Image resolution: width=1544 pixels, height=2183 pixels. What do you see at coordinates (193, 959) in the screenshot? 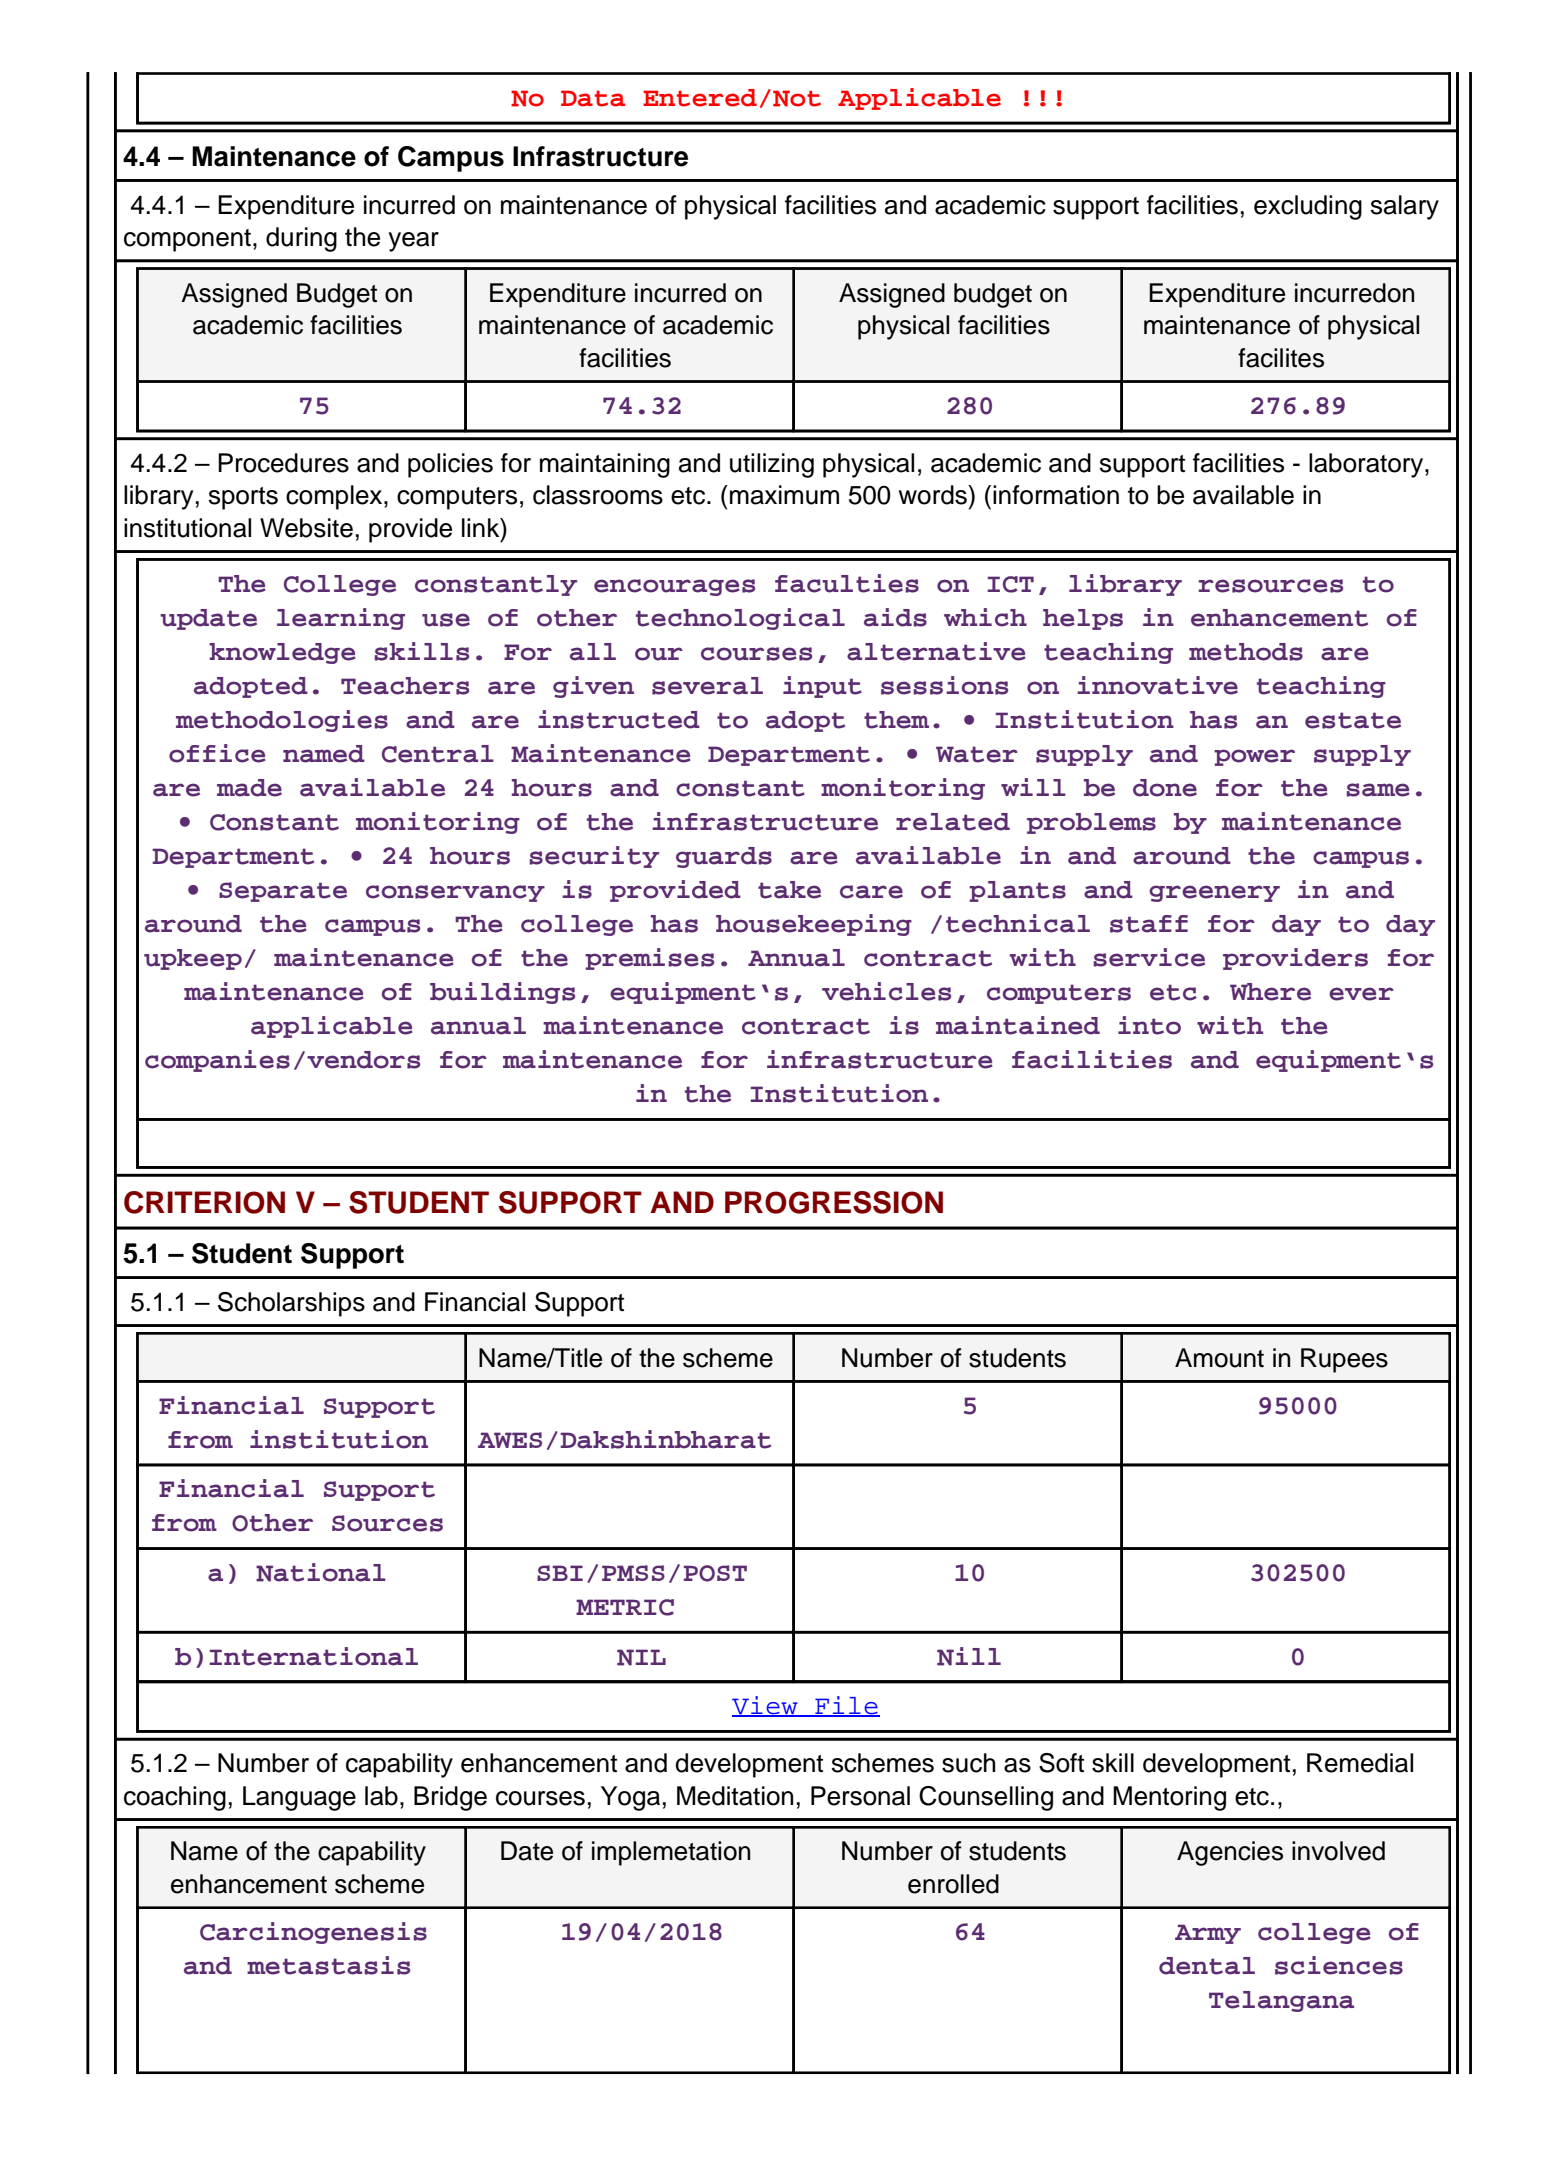
I see `upkeep` at bounding box center [193, 959].
